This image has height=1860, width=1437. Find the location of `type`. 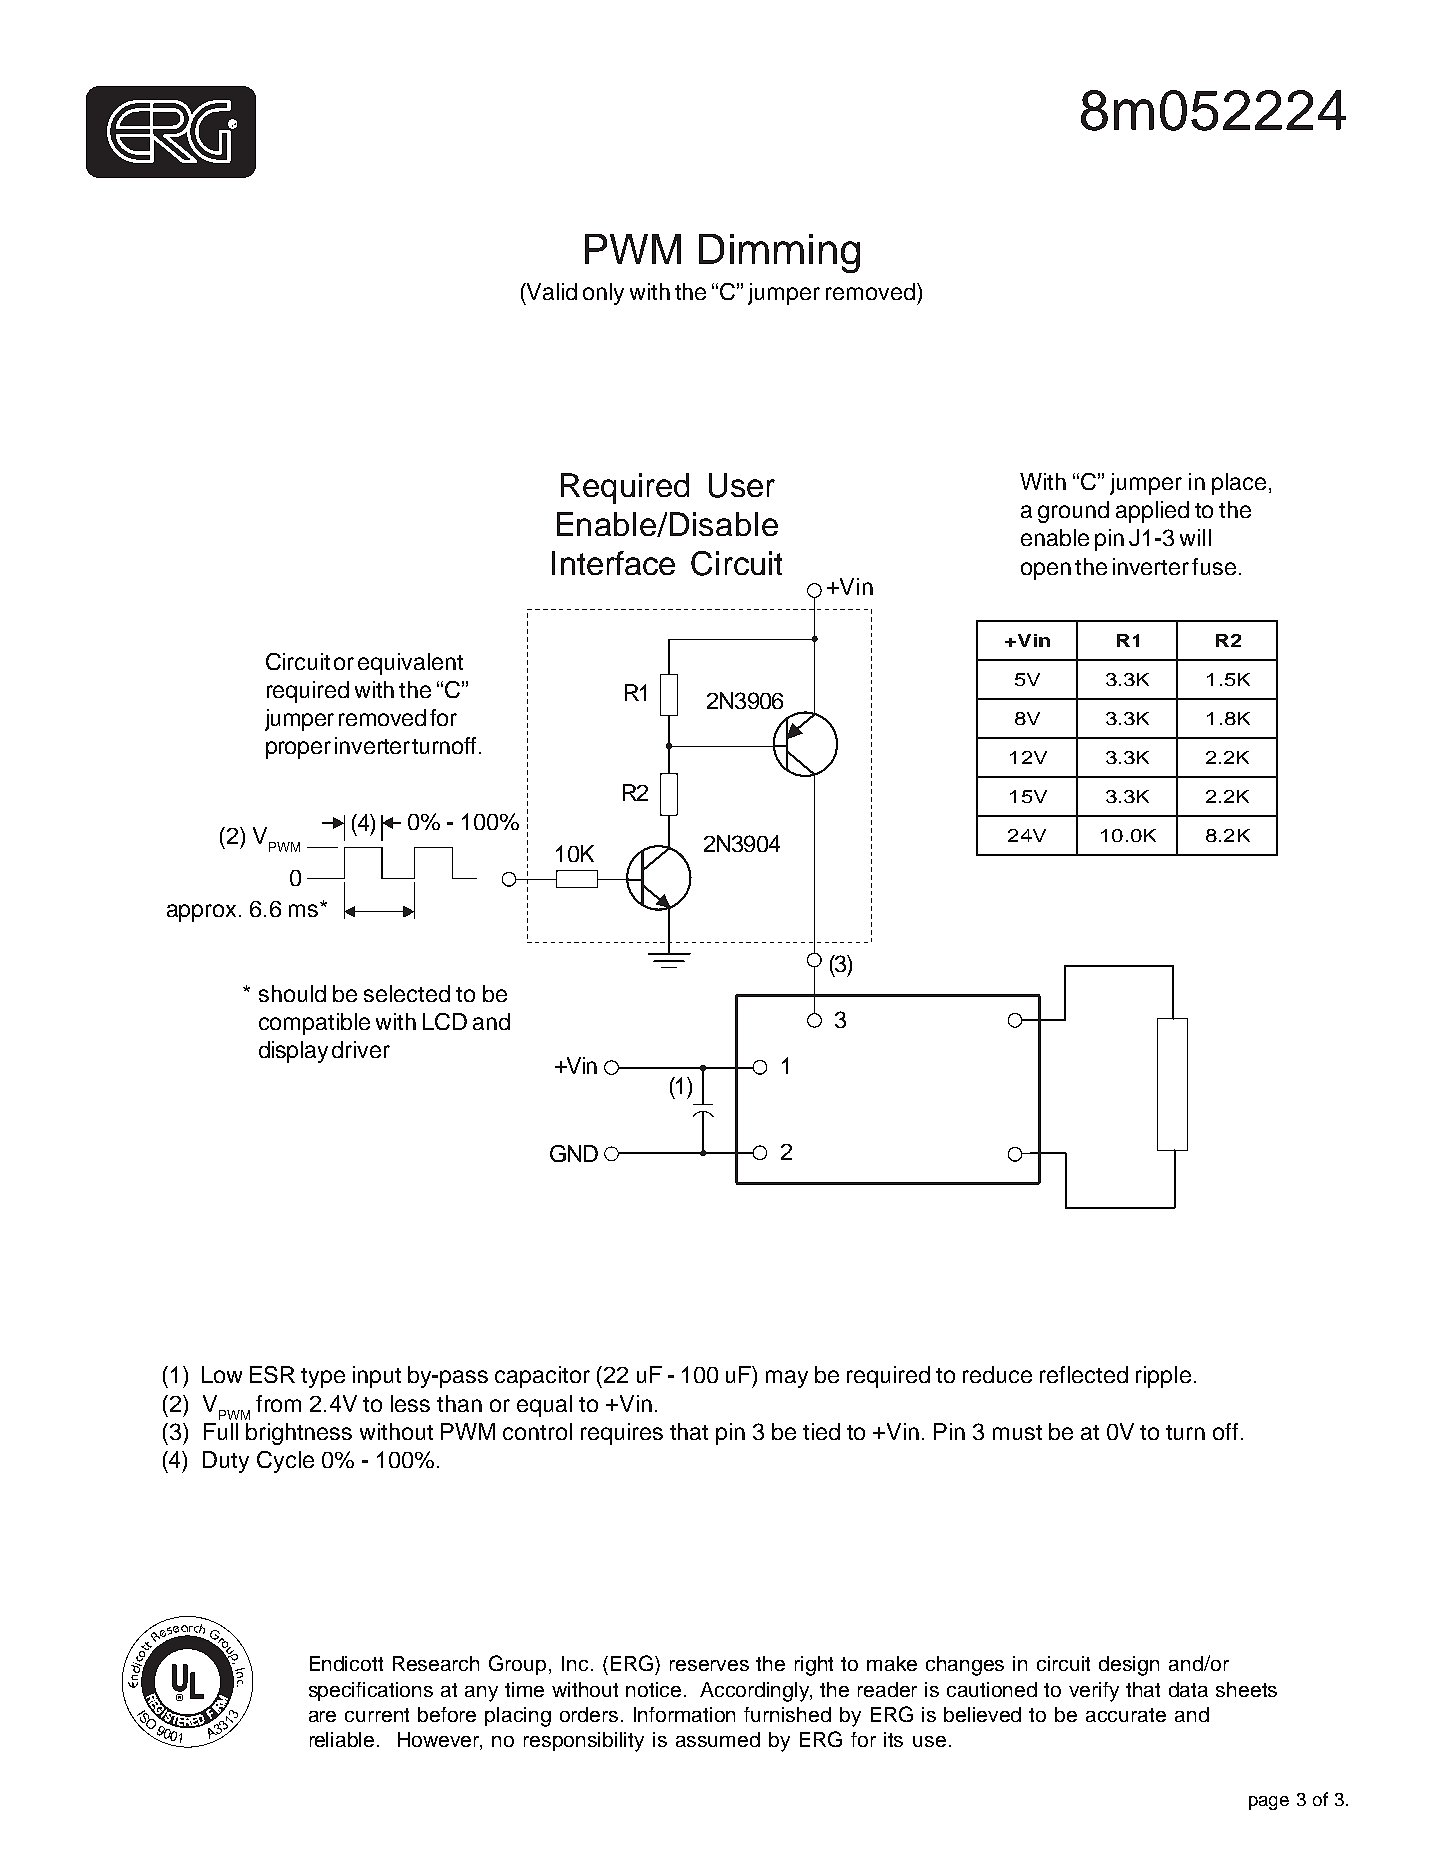

type is located at coordinates (323, 1378).
